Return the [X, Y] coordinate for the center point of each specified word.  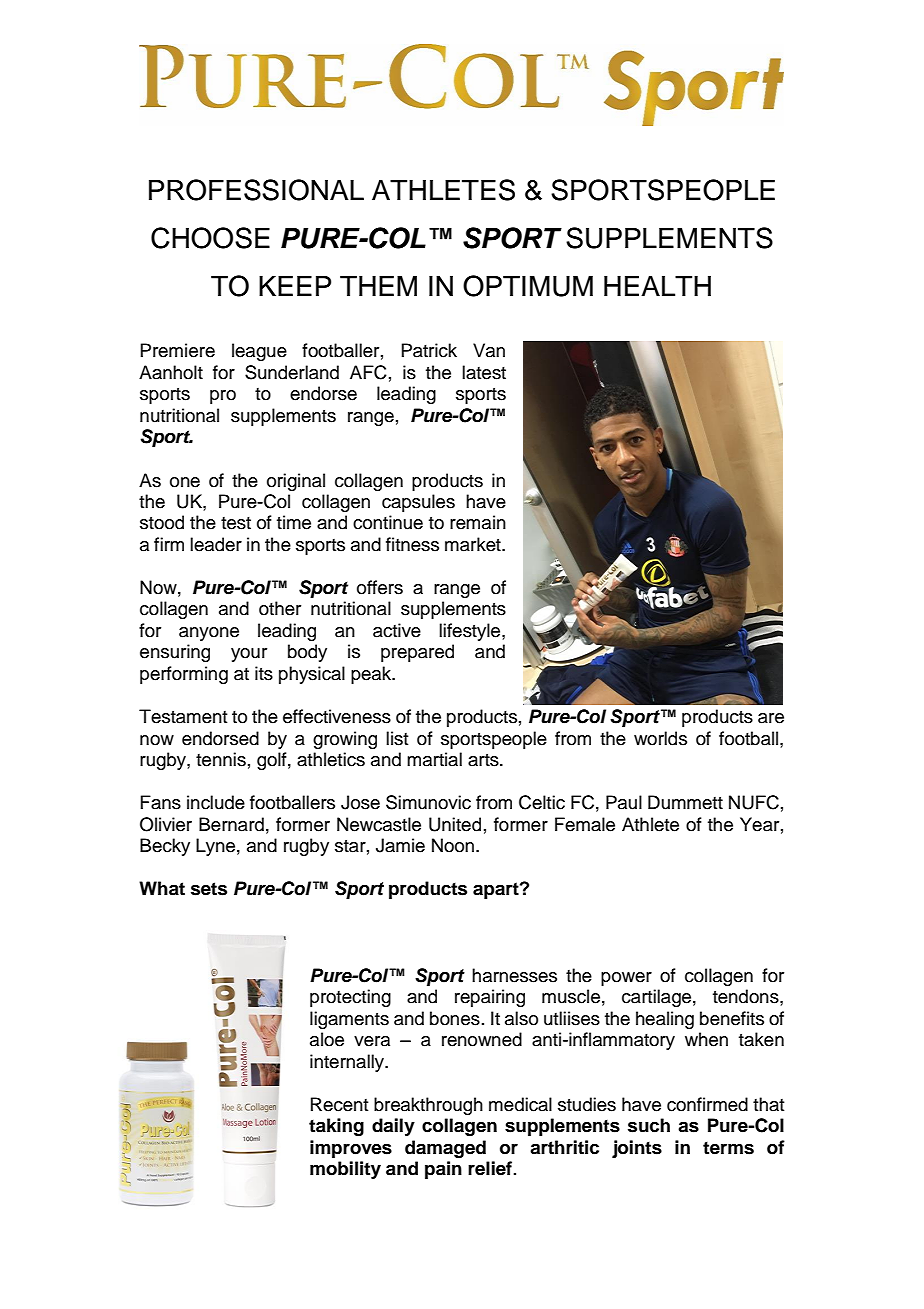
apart [497, 890]
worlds [660, 738]
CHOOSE [210, 238]
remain [478, 522]
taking [336, 1127]
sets [209, 889]
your [249, 655]
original [296, 482]
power [626, 979]
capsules [418, 503]
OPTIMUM [528, 286]
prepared [417, 653]
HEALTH [657, 286]
